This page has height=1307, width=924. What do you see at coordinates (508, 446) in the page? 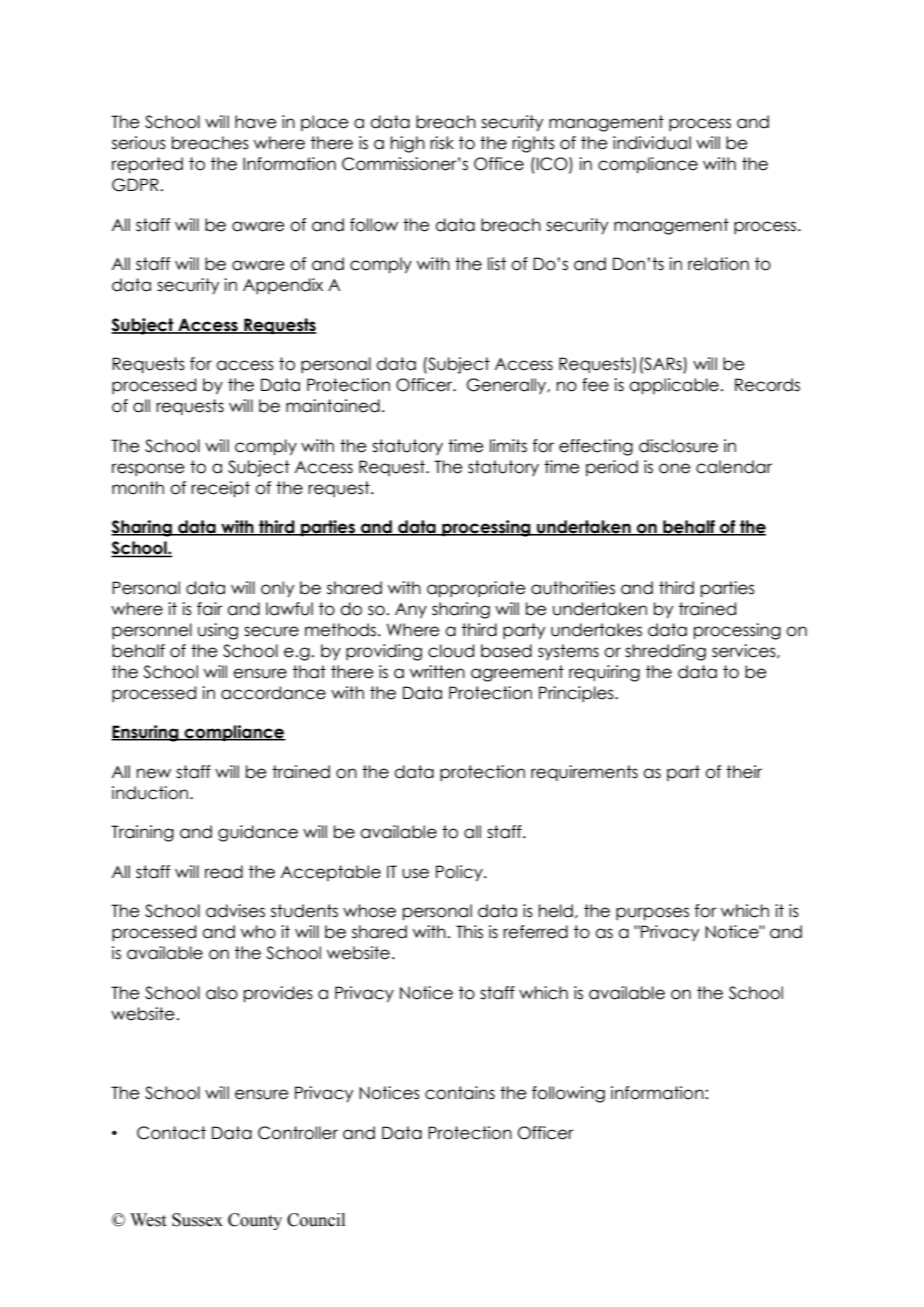
I see `limits` at bounding box center [508, 446].
